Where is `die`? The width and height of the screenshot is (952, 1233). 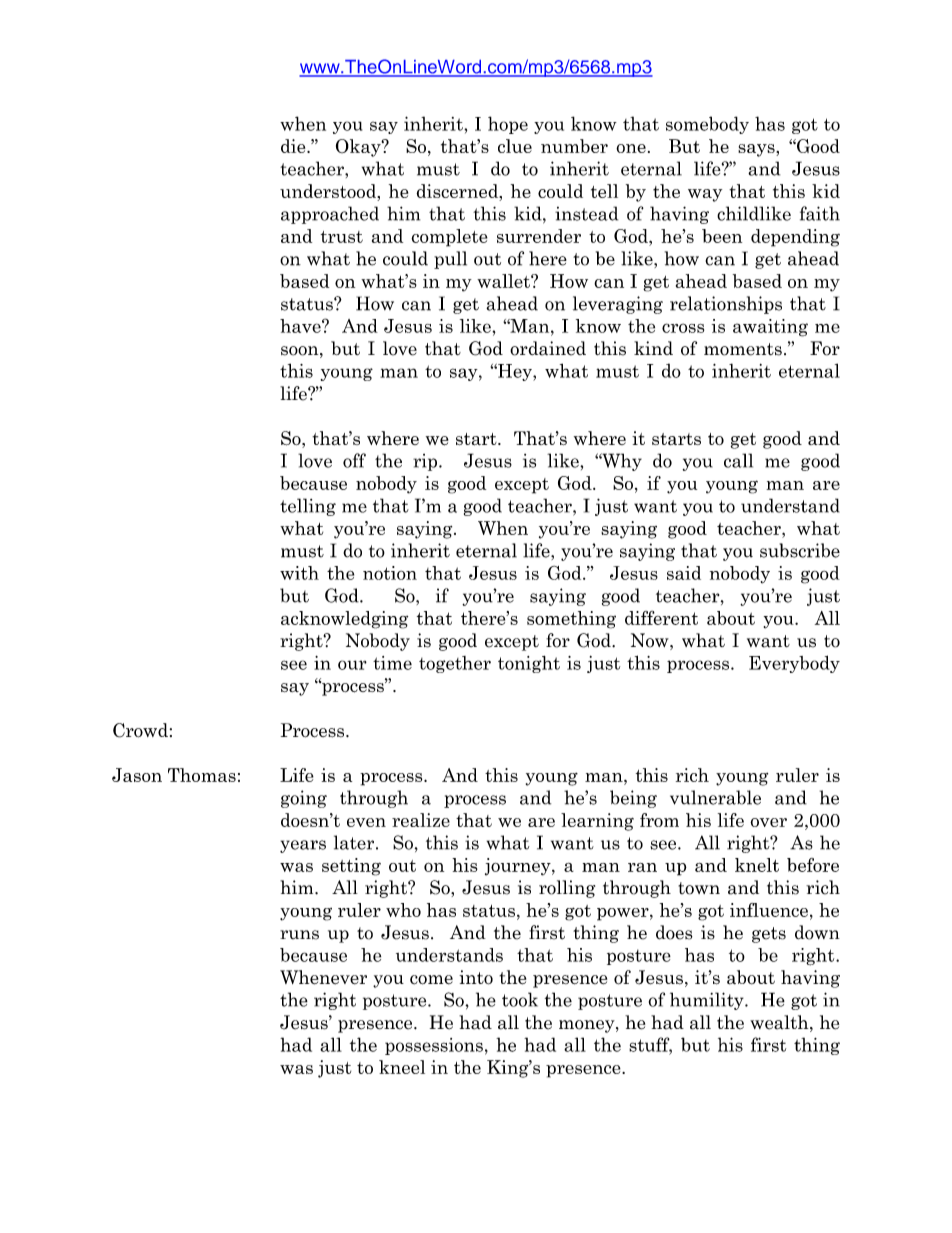
die is located at coordinates (294, 146).
